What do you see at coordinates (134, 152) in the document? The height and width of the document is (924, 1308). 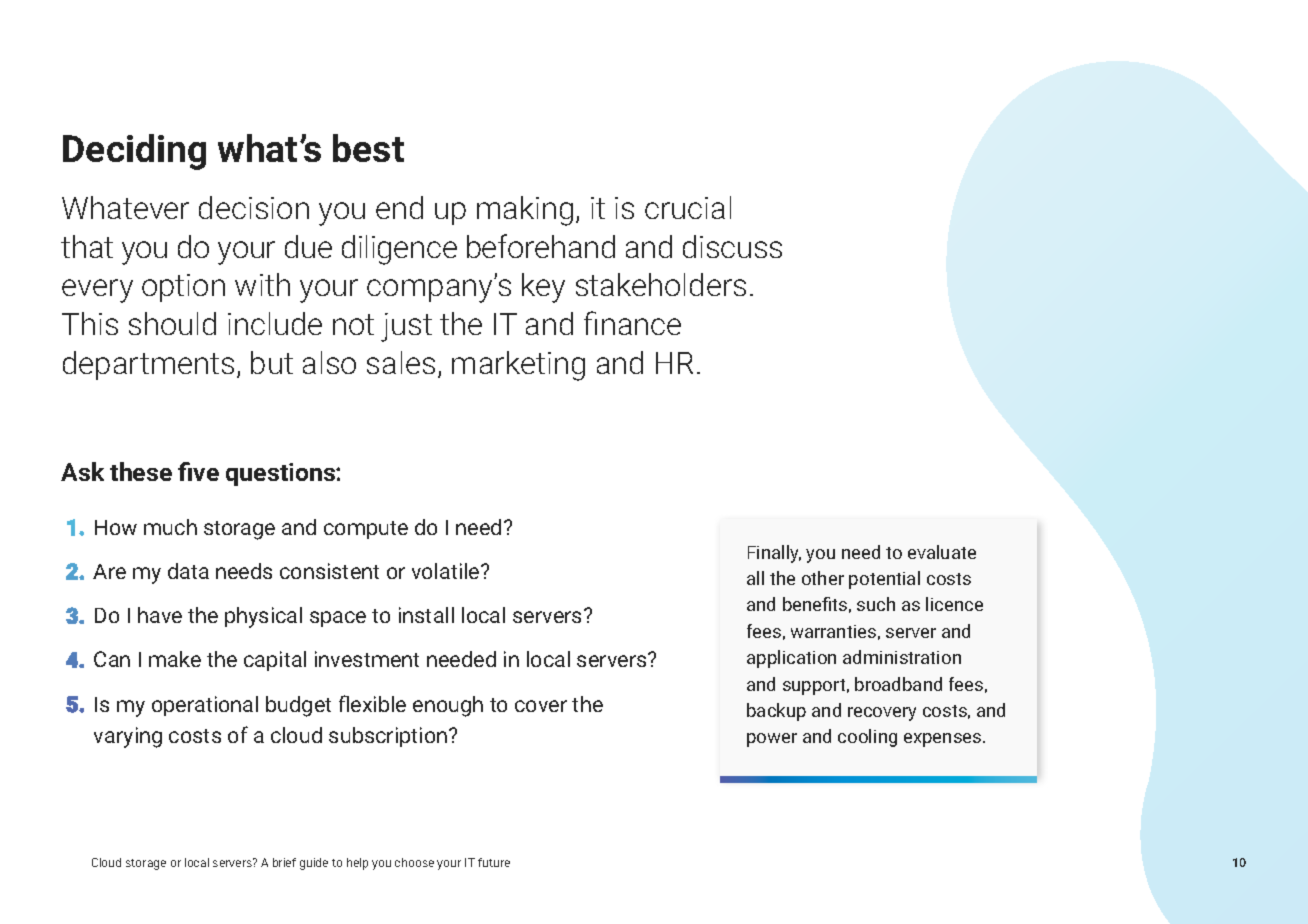 I see `Deciding` at bounding box center [134, 152].
